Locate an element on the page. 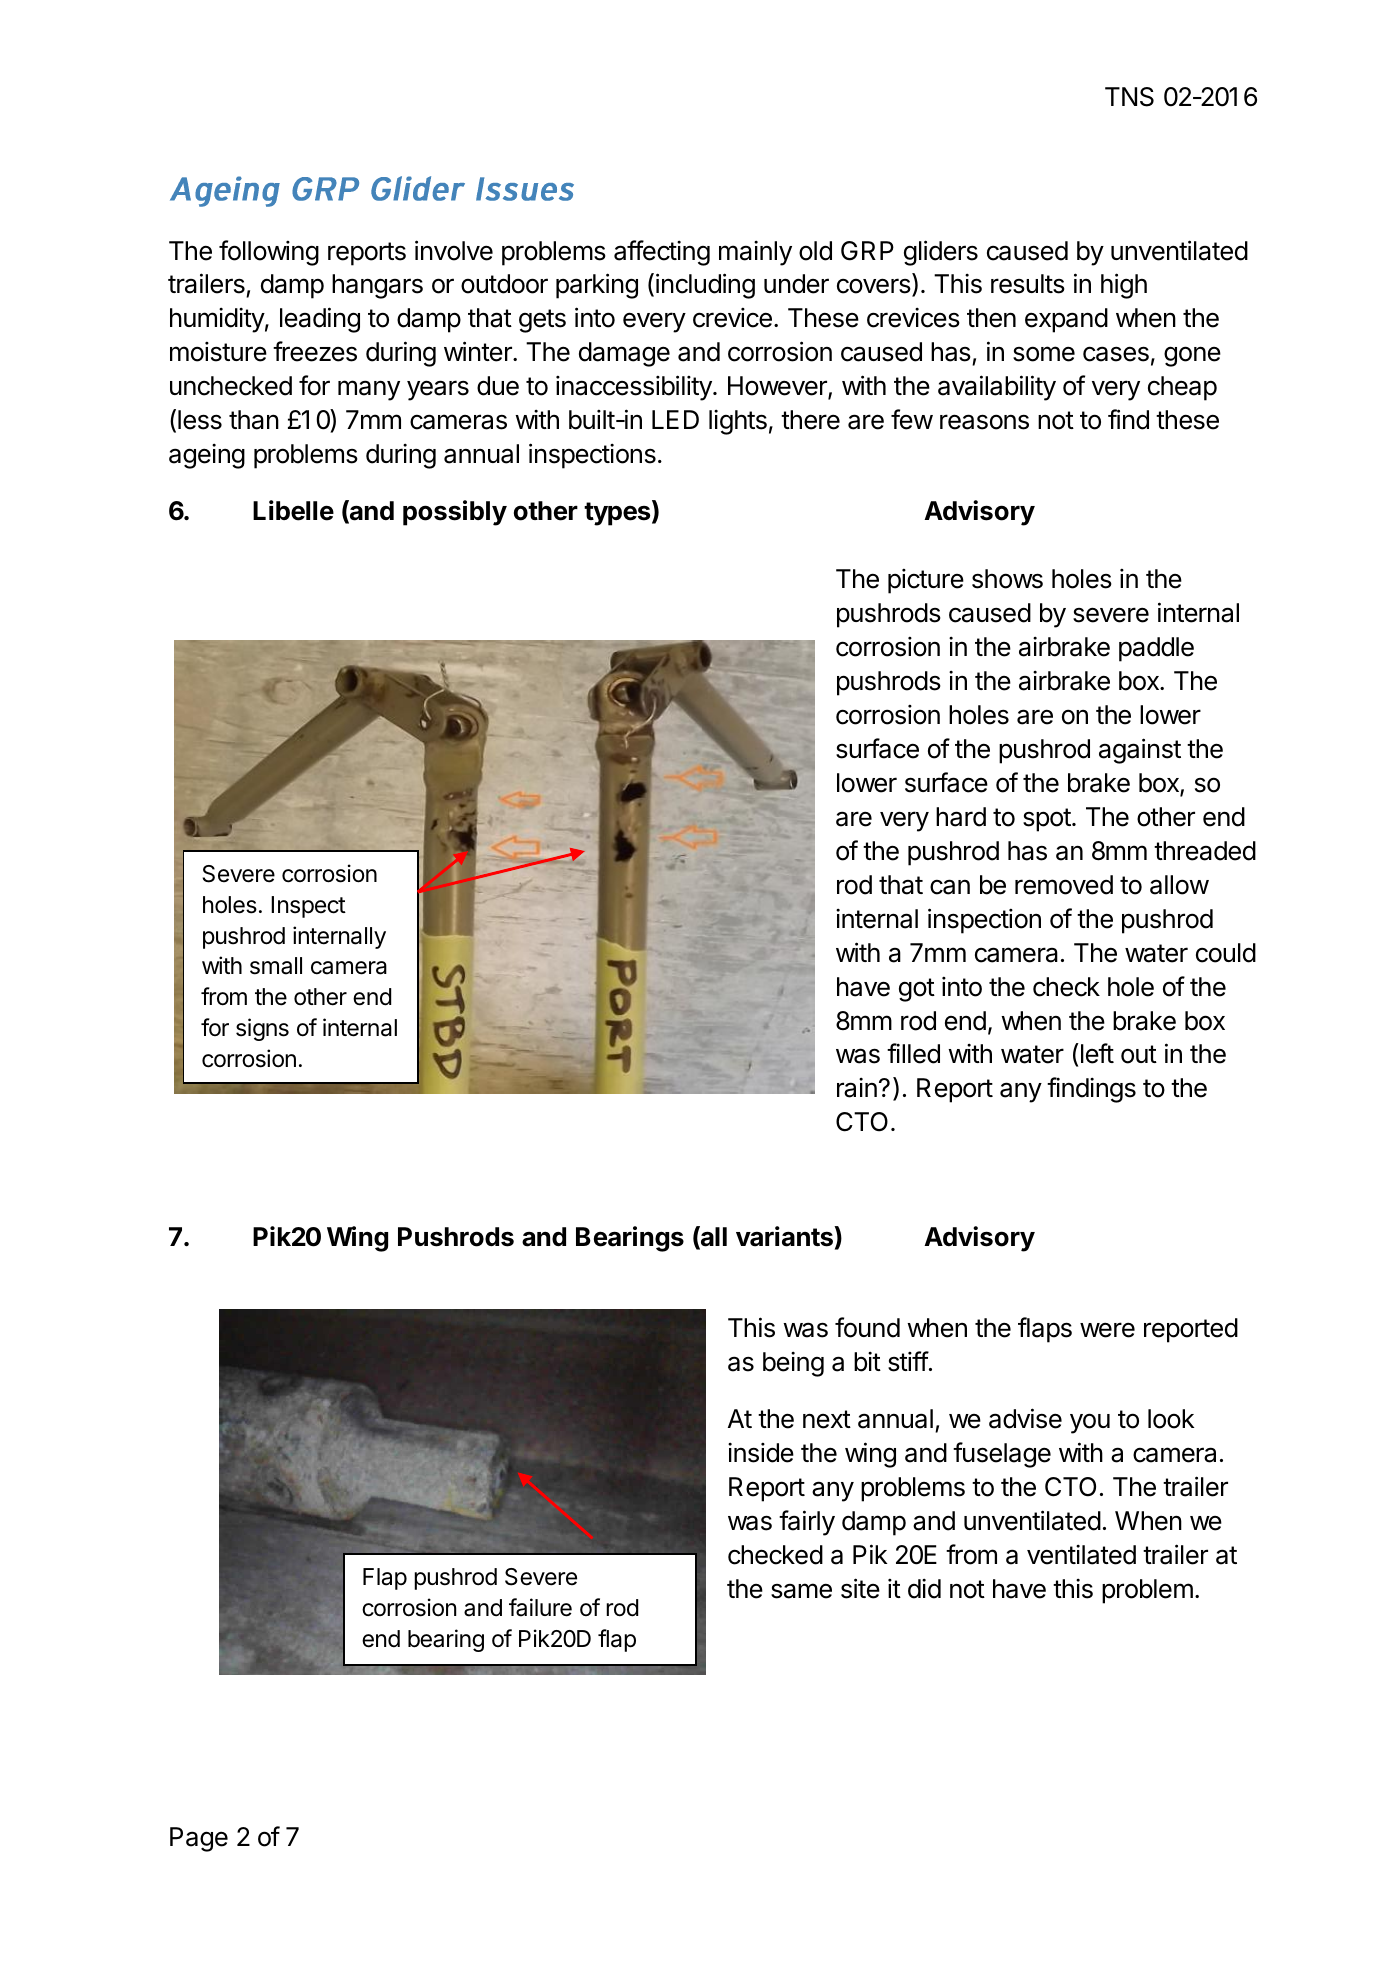 This image has width=1389, height=1964. hangars is located at coordinates (377, 286).
